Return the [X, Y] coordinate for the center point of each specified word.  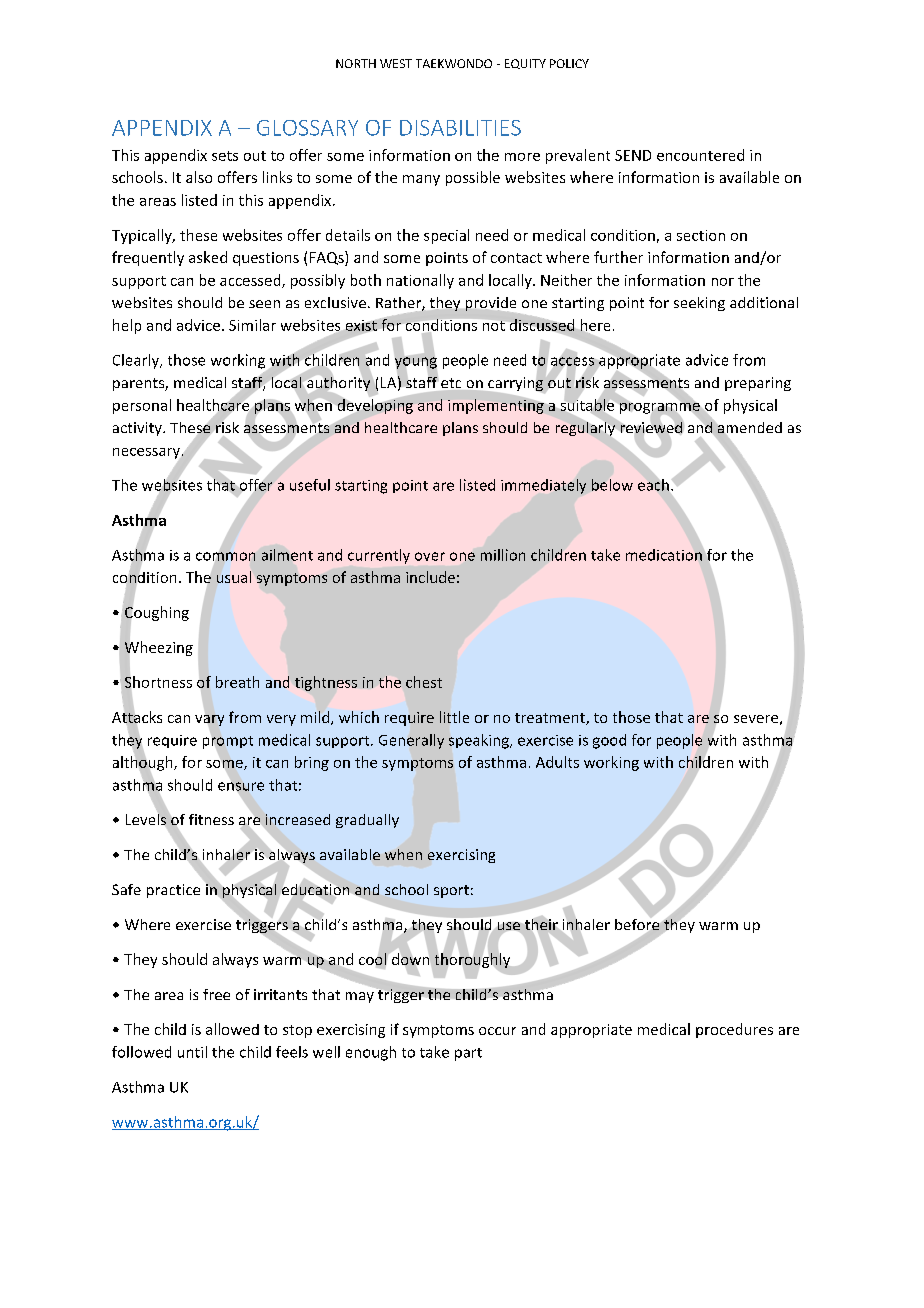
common [225, 556]
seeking [699, 304]
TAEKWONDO [454, 63]
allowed [232, 1029]
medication [664, 555]
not [494, 326]
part [468, 1054]
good [609, 741]
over [430, 556]
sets [225, 156]
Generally [411, 741]
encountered [700, 155]
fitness [211, 819]
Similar [252, 325]
